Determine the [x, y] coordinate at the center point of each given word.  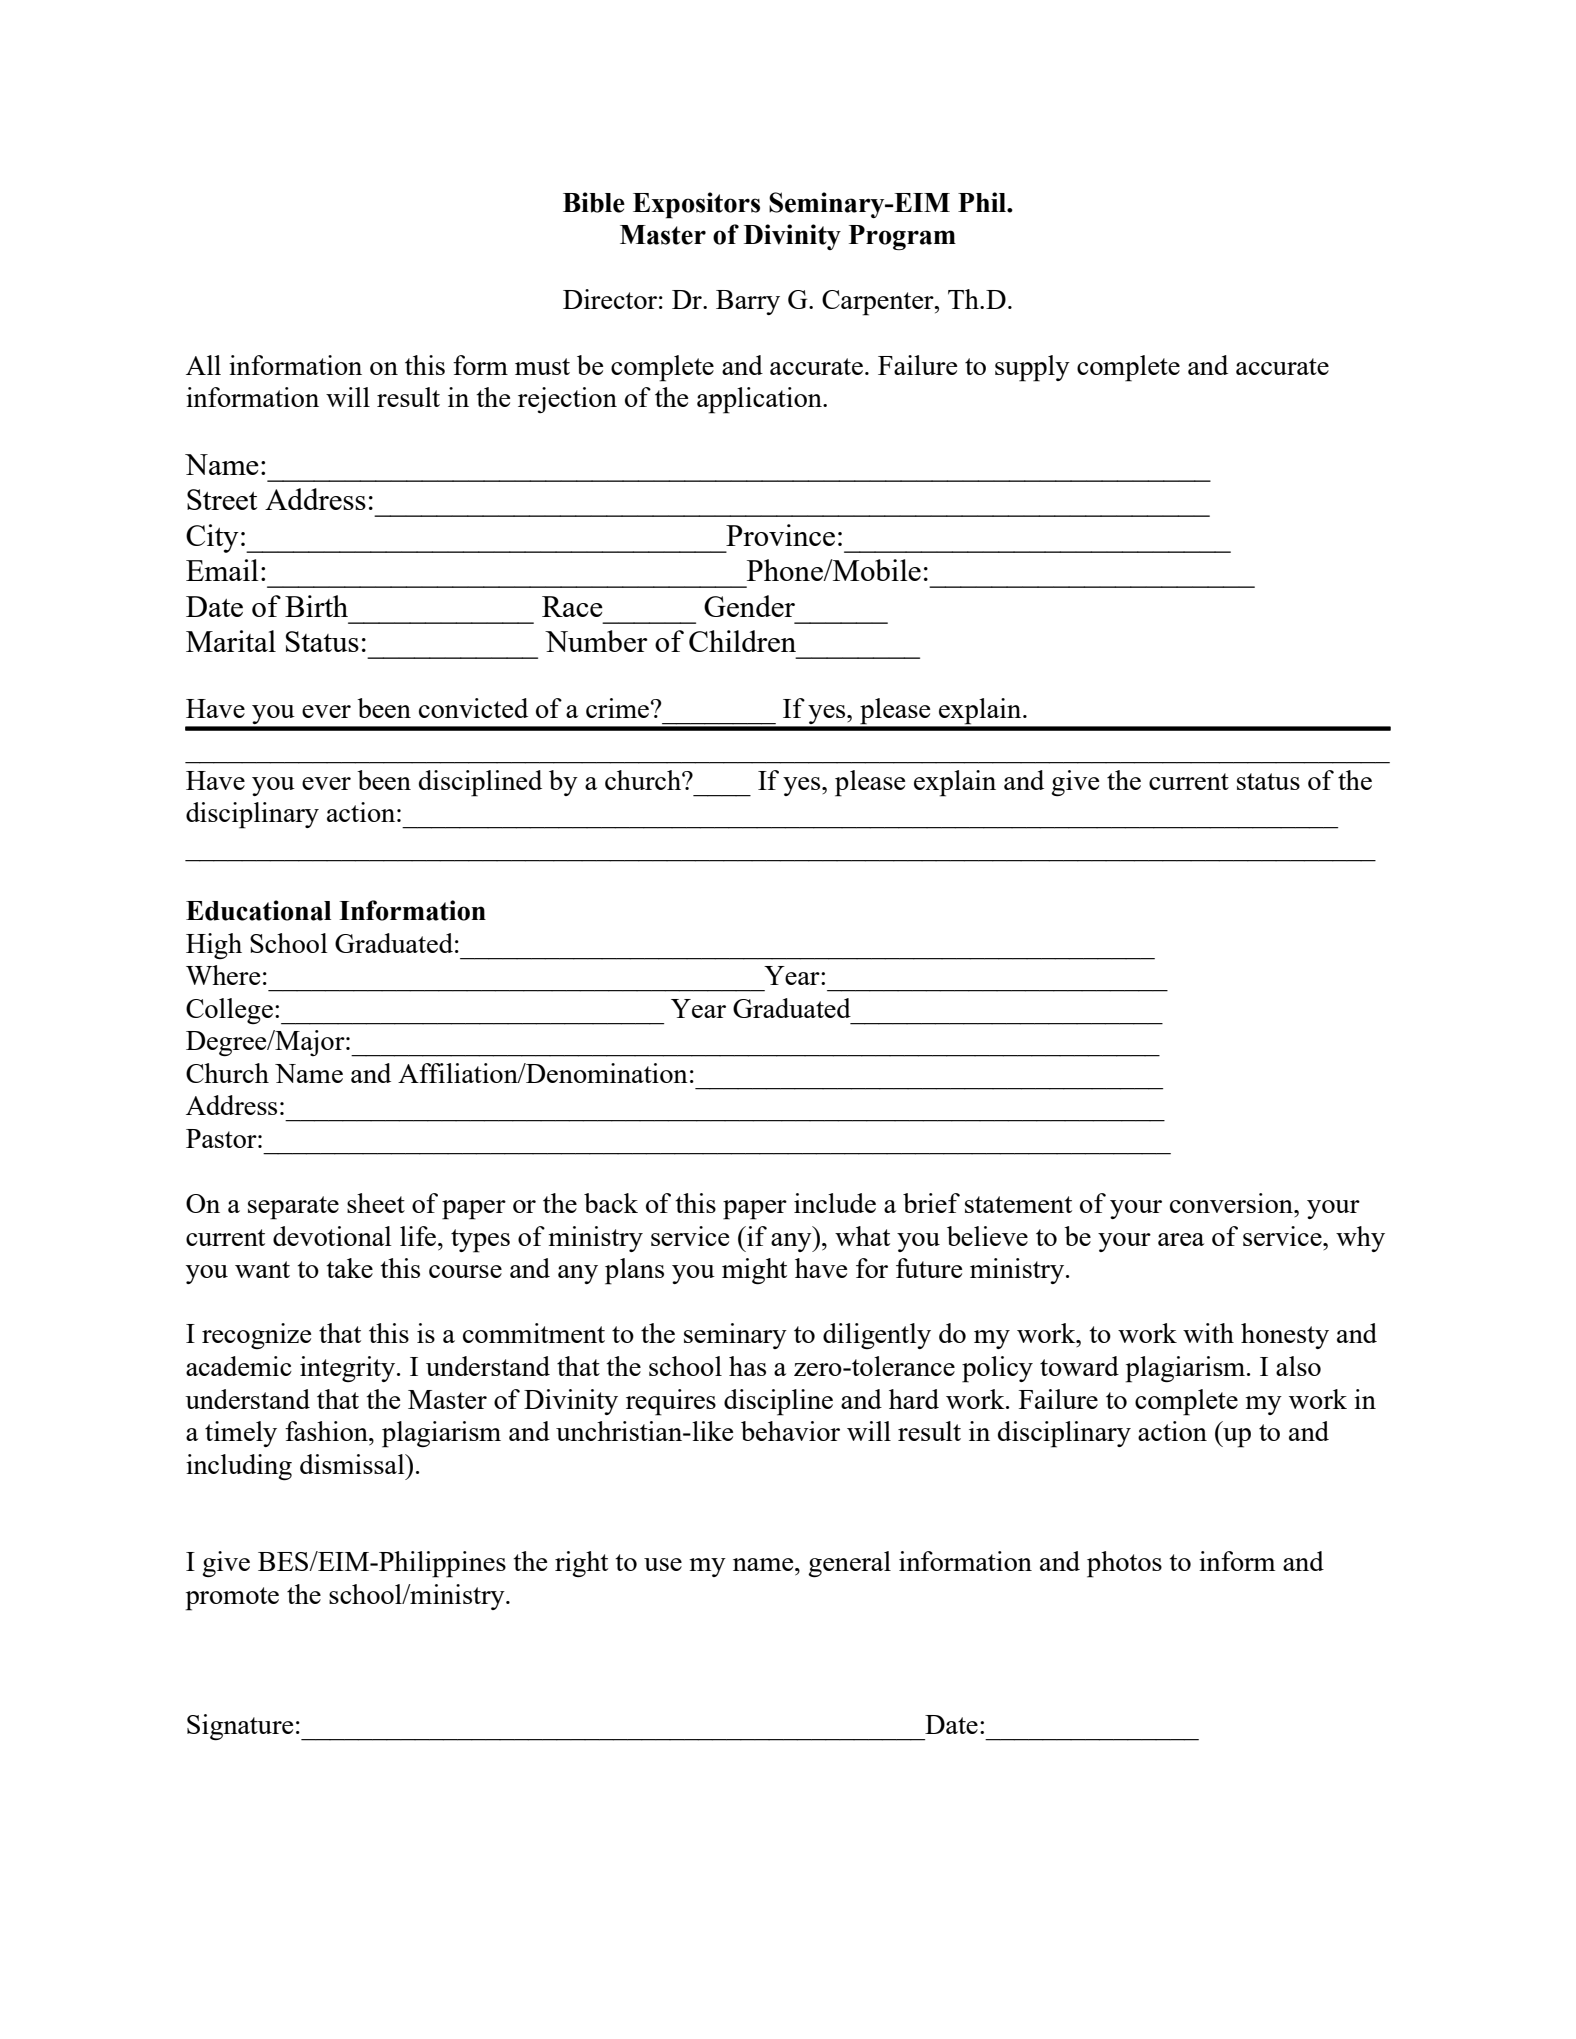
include [835, 1203]
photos [1124, 1564]
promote [232, 1599]
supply [1032, 368]
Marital [231, 641]
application [760, 400]
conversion [1232, 1203]
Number [596, 641]
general [849, 1564]
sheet [376, 1203]
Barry [748, 302]
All [203, 365]
